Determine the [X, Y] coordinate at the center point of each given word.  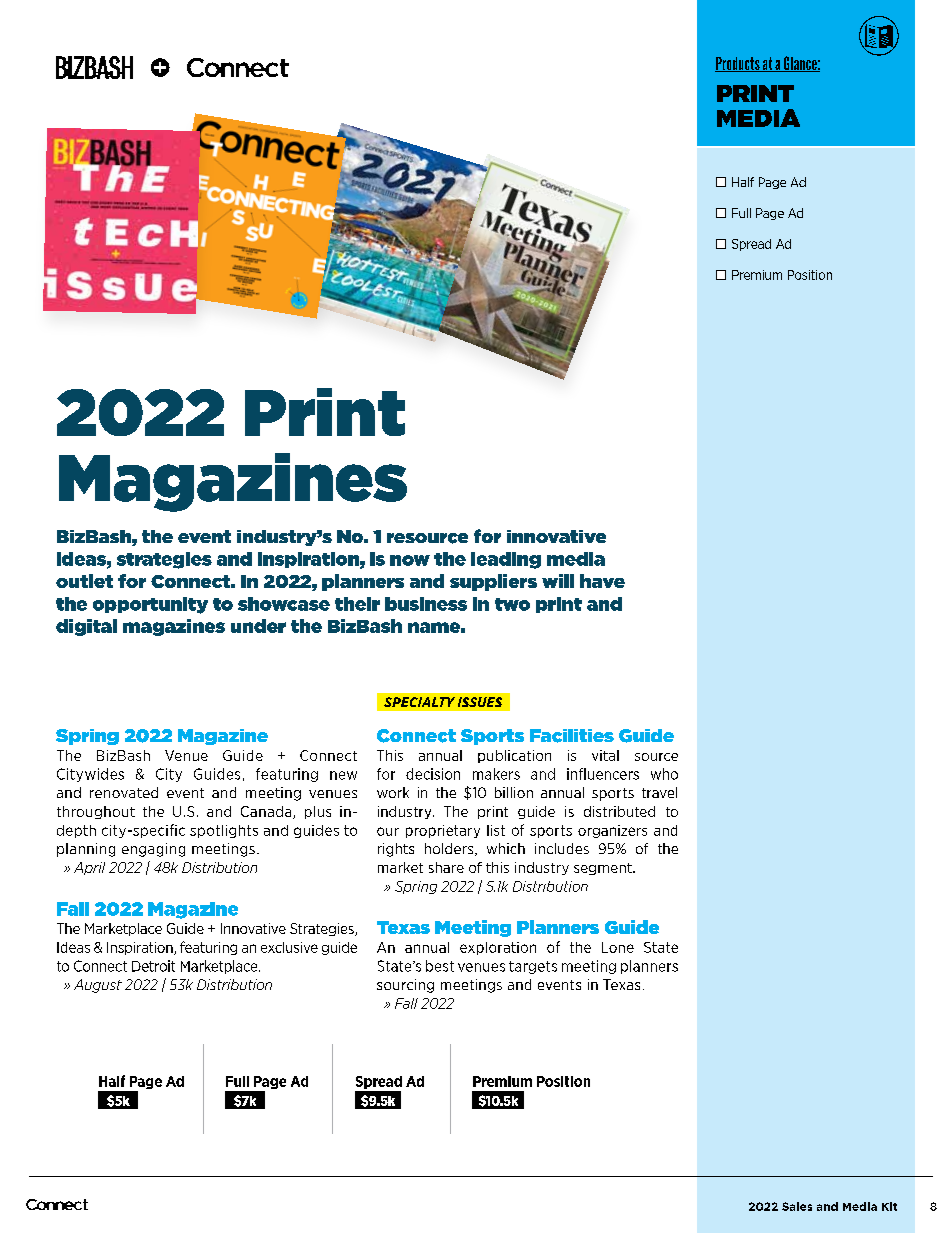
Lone [618, 947]
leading [506, 560]
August [98, 986]
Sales [797, 1206]
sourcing [405, 986]
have [602, 581]
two [512, 604]
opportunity [150, 605]
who [664, 774]
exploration [498, 948]
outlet [84, 581]
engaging [153, 850]
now [410, 560]
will [558, 581]
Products [738, 64]
